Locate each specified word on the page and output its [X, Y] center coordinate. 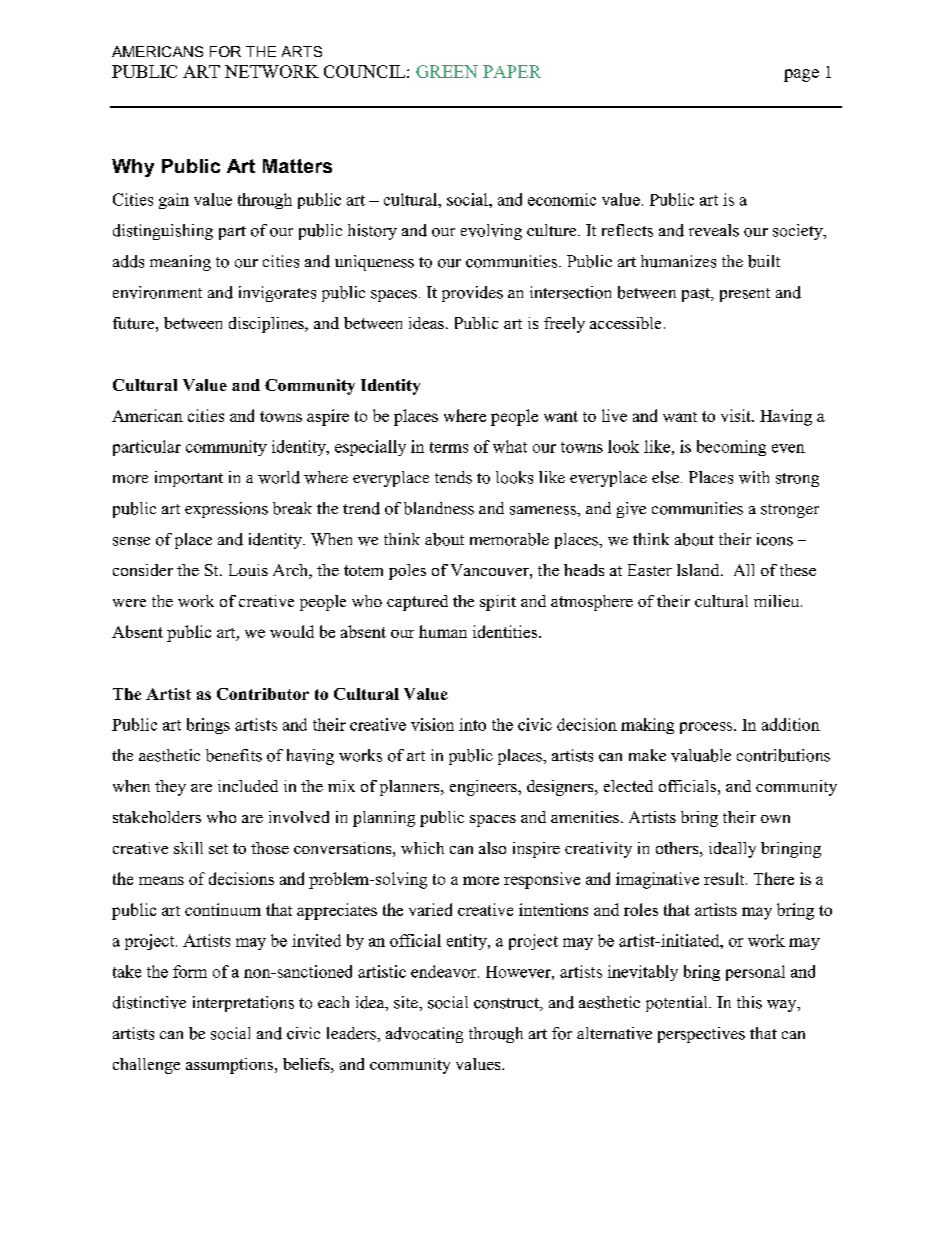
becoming [731, 448]
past [697, 295]
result [725, 878]
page [801, 75]
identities [506, 631]
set [218, 849]
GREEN [447, 71]
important [189, 479]
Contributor [263, 694]
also [492, 848]
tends [453, 477]
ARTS [302, 51]
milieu [778, 601]
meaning [180, 263]
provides [472, 294]
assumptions [231, 1066]
